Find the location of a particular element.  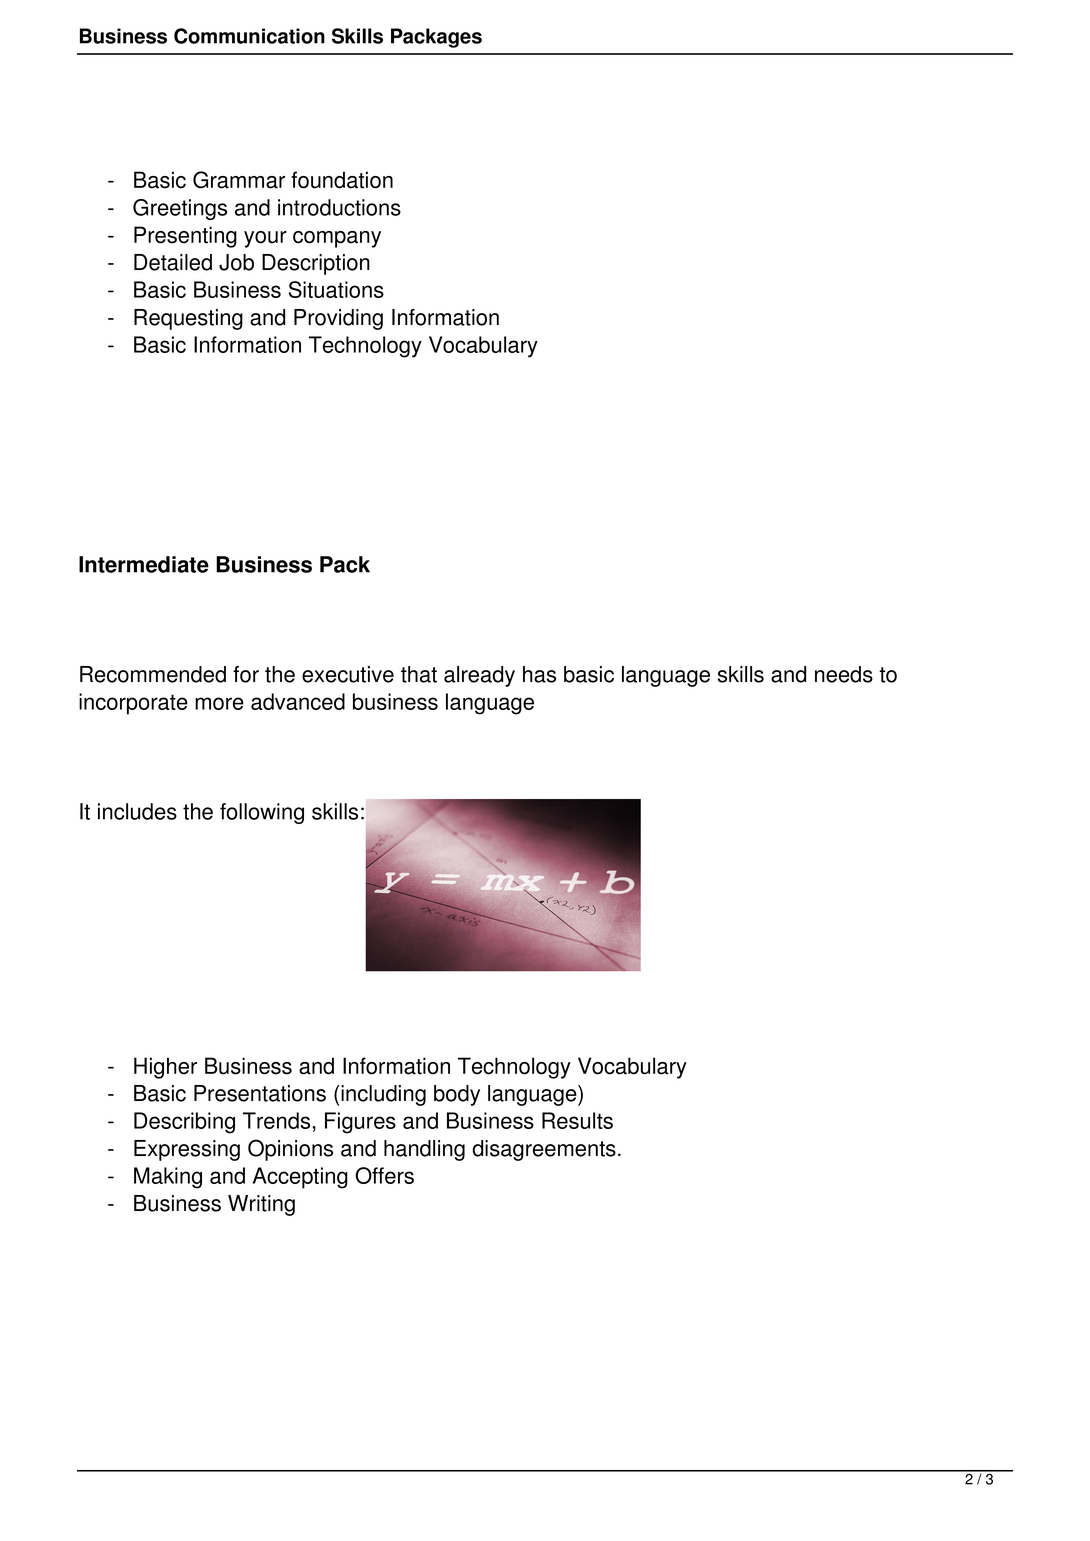

disagreements is located at coordinates (544, 1150).
